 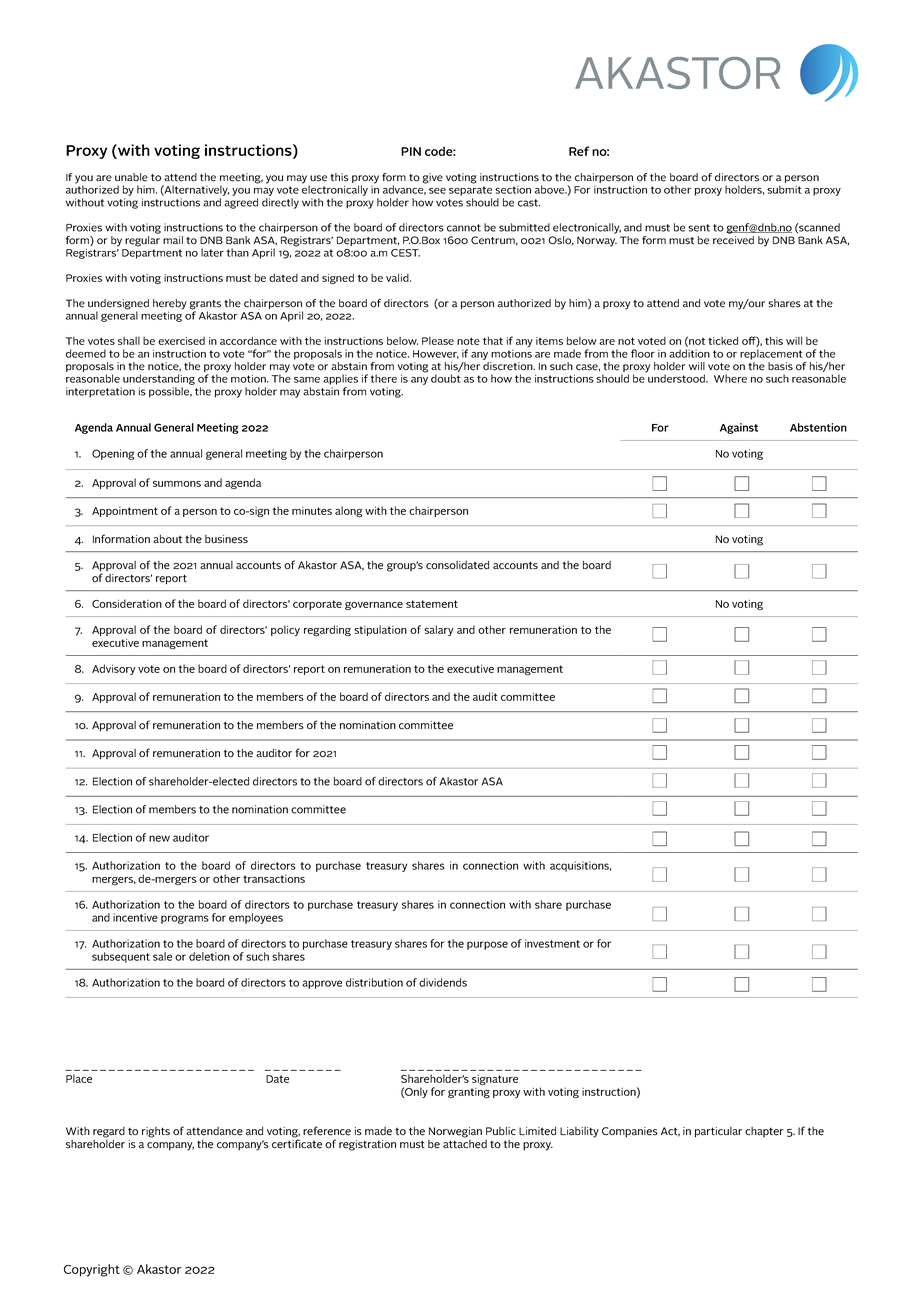 What do you see at coordinates (437, 191) in the screenshot?
I see `see` at bounding box center [437, 191].
